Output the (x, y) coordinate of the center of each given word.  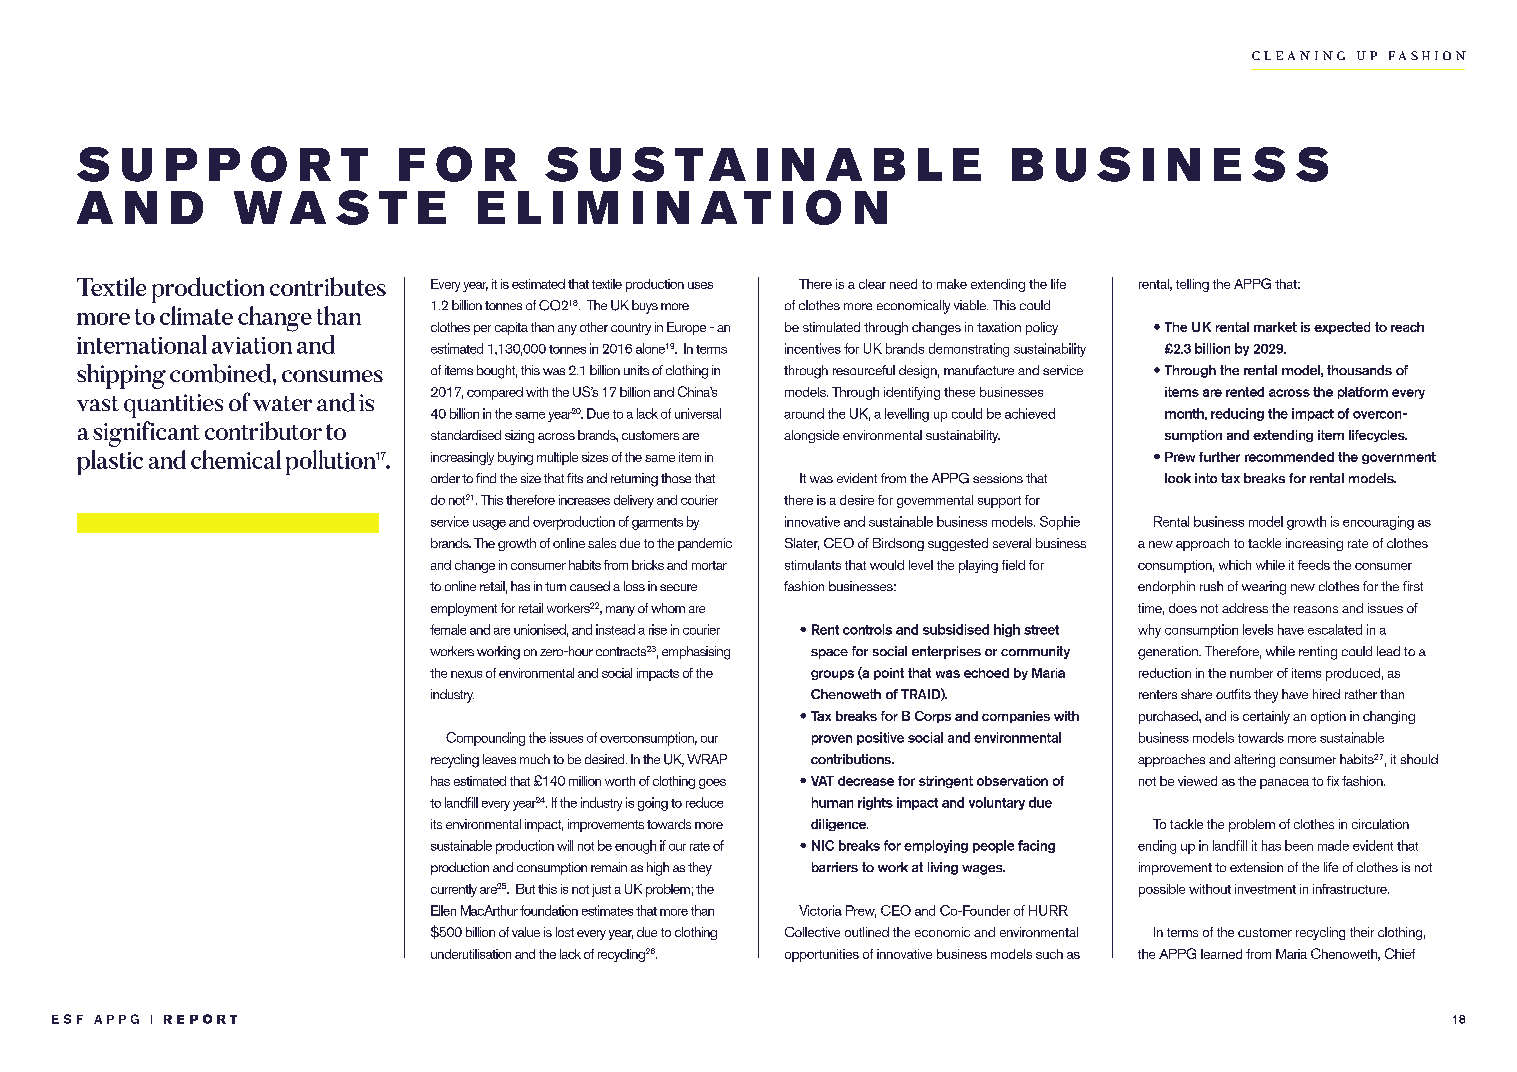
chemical (236, 459)
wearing (1264, 588)
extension (1256, 867)
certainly (1266, 717)
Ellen (443, 910)
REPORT (200, 1019)
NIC (823, 845)
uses (700, 285)
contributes (328, 286)
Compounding (485, 739)
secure (678, 587)
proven (832, 740)
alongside (811, 436)
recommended (1289, 457)
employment (464, 609)
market (1275, 327)
